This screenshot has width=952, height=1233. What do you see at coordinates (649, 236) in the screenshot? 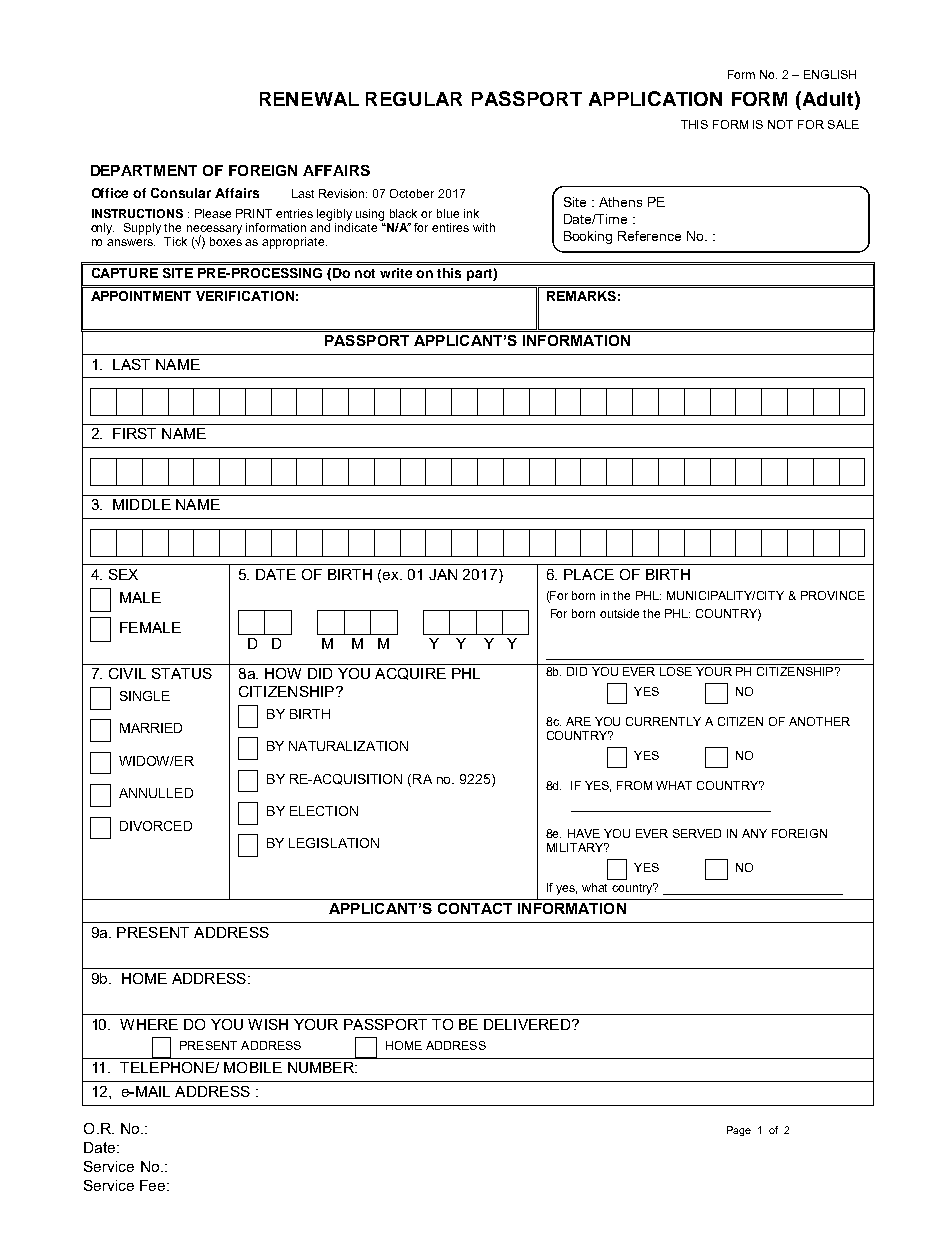
I see `Reference` at bounding box center [649, 236].
